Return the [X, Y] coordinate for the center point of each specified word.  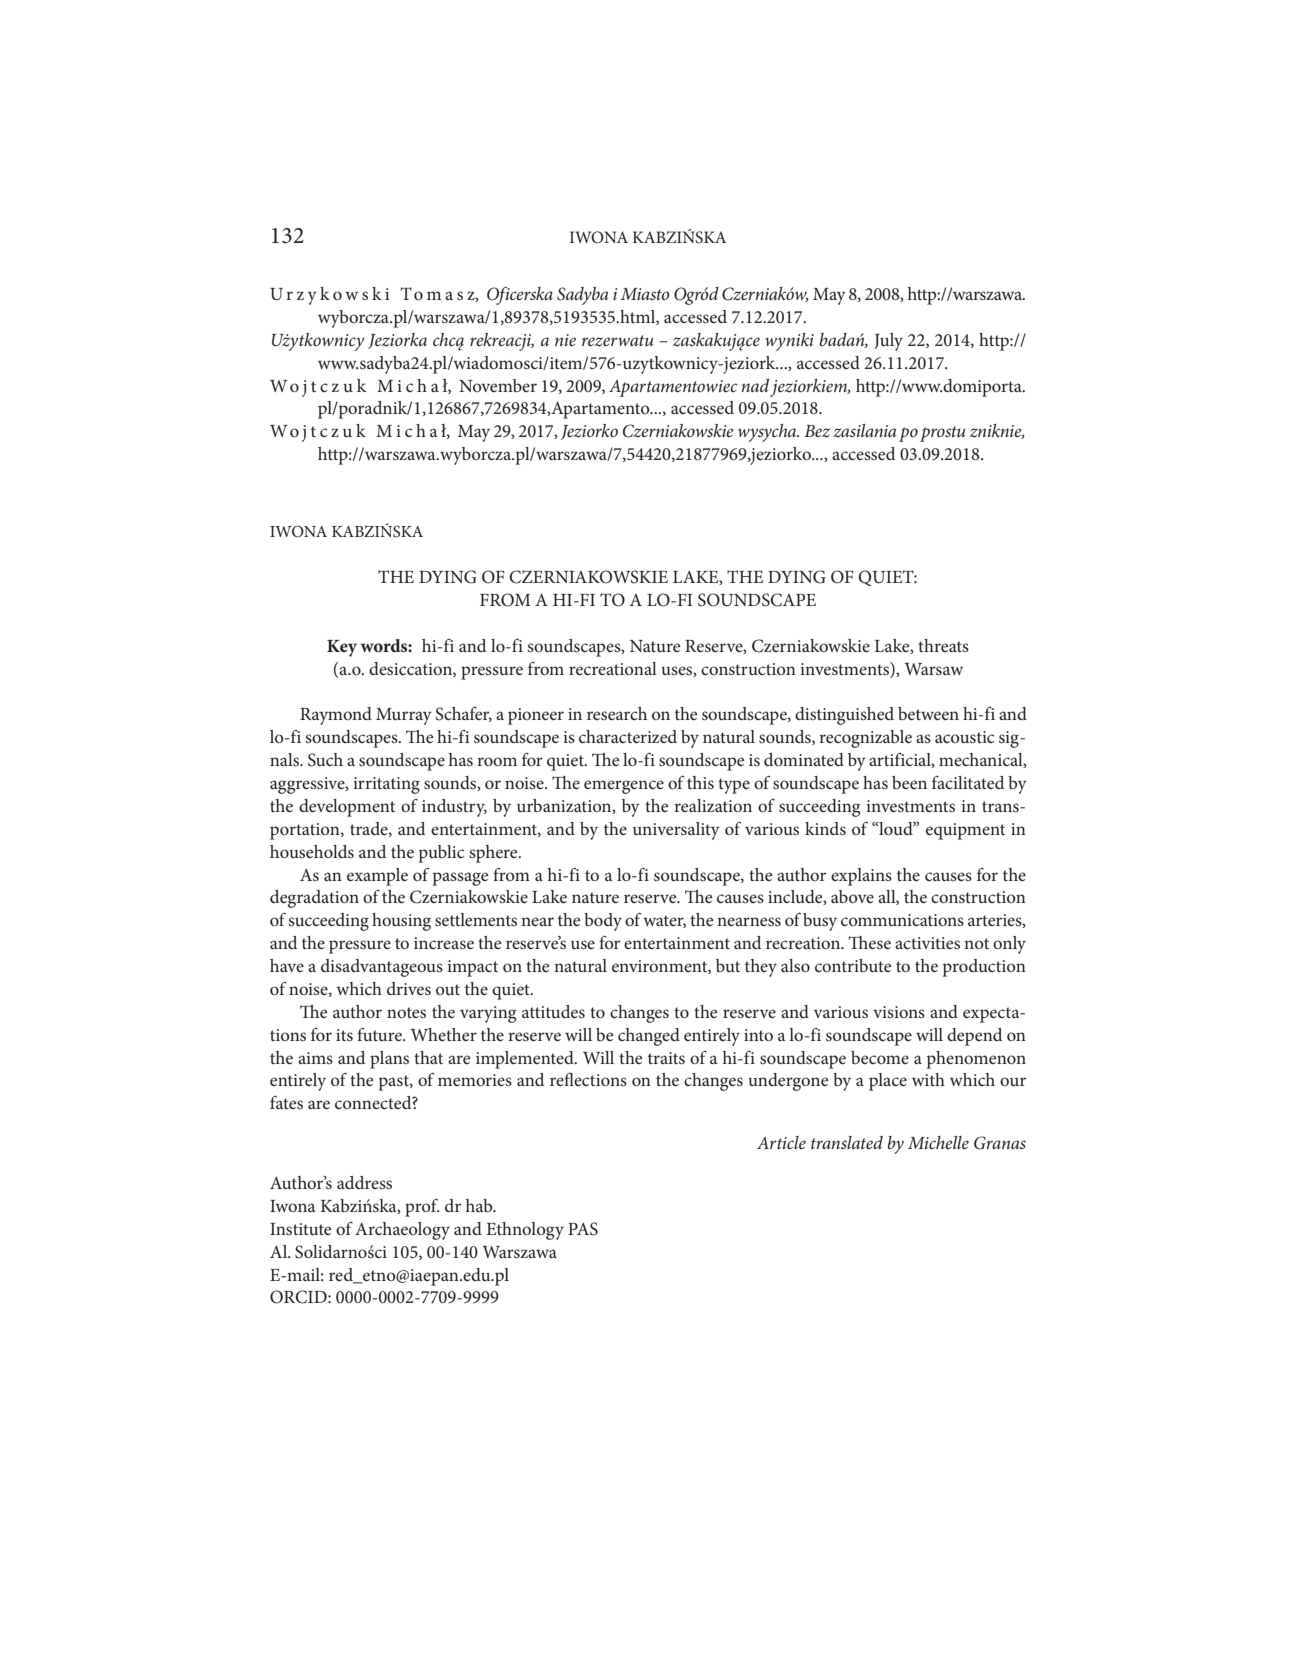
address [364, 1182]
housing [401, 922]
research [617, 713]
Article [781, 1142]
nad [755, 385]
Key [342, 648]
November [498, 385]
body [603, 922]
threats [943, 645]
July [888, 342]
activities [927, 943]
